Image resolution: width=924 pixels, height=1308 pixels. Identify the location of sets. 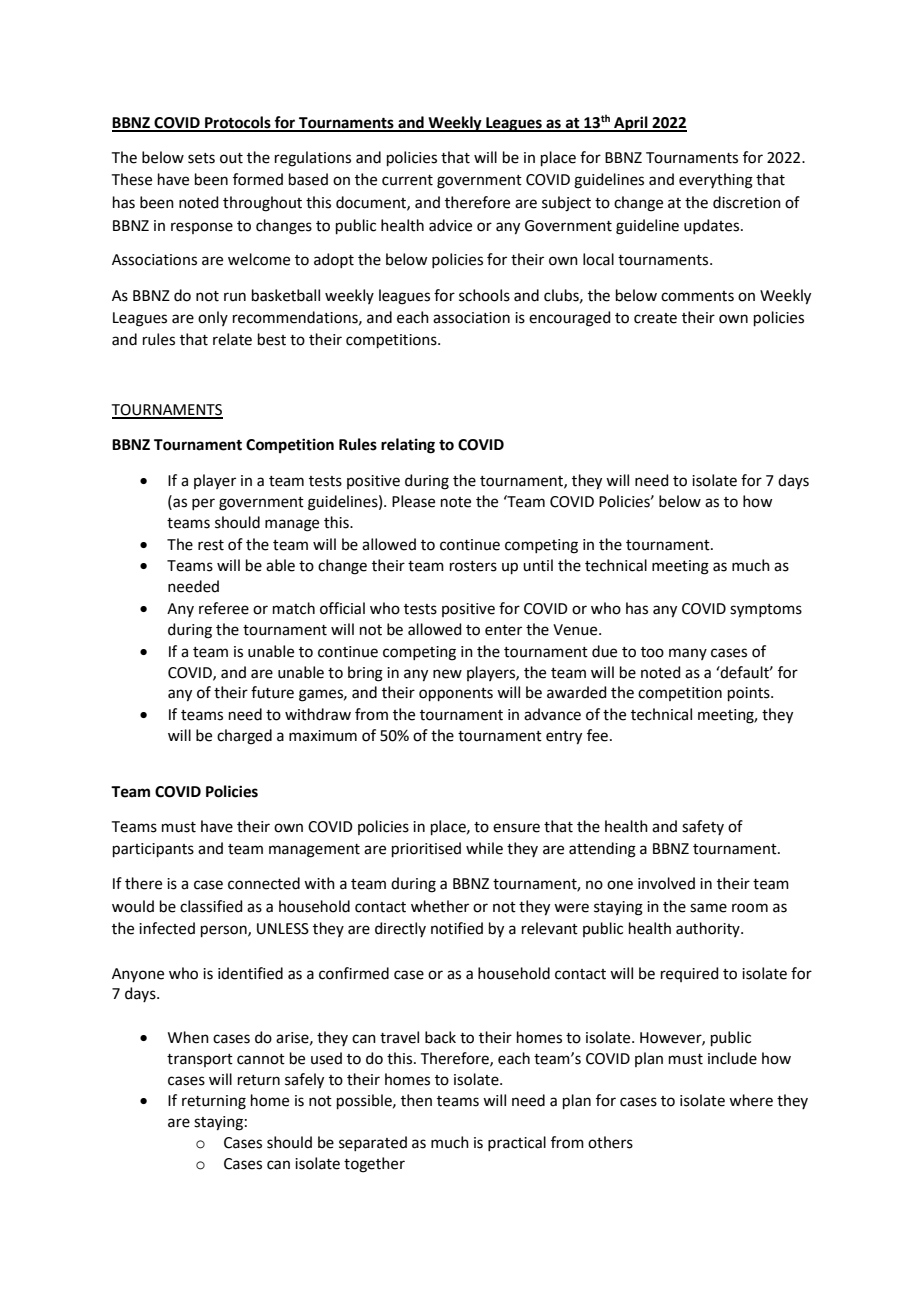
(201, 158).
